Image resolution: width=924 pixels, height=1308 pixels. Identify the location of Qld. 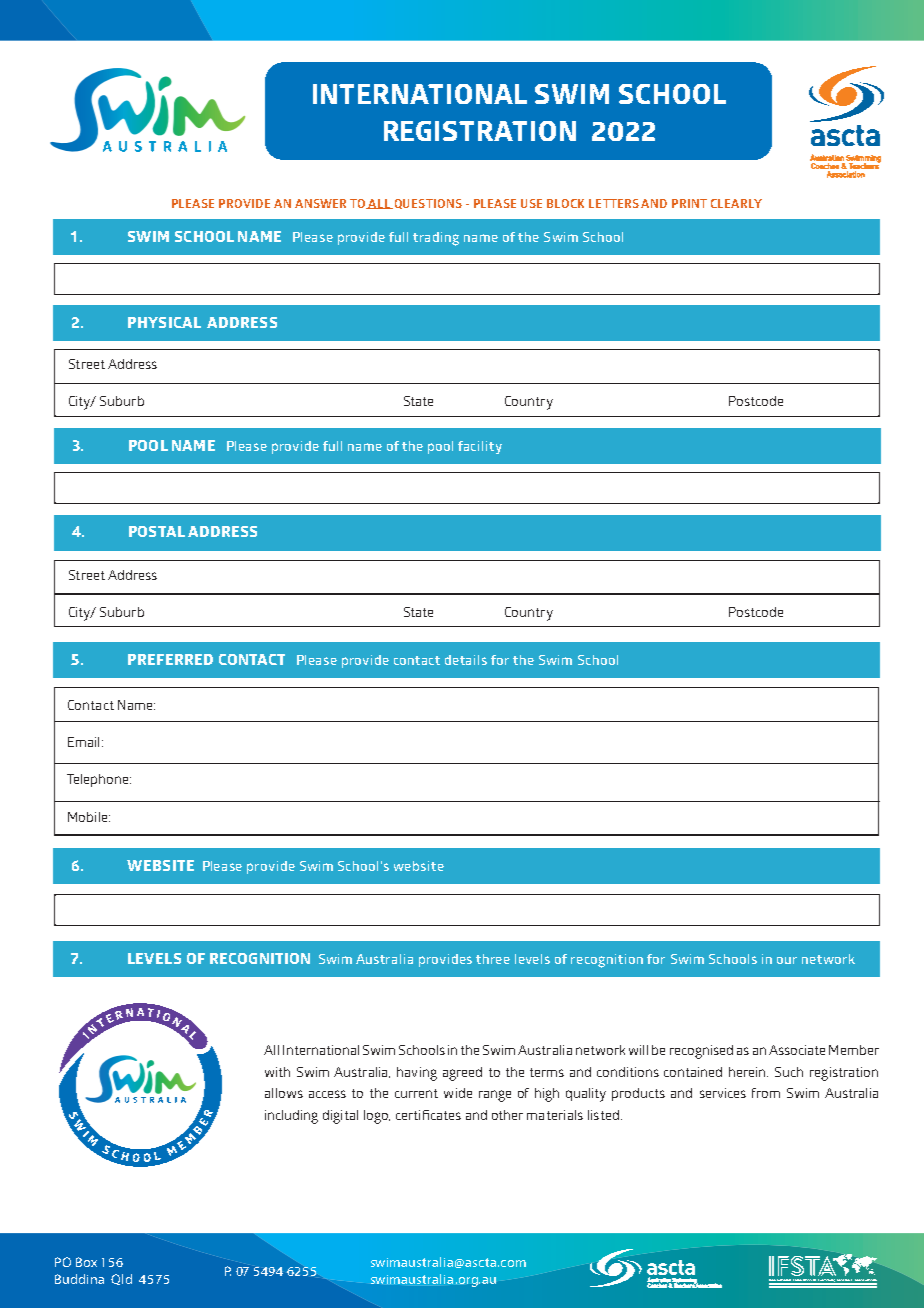
(121, 1279).
